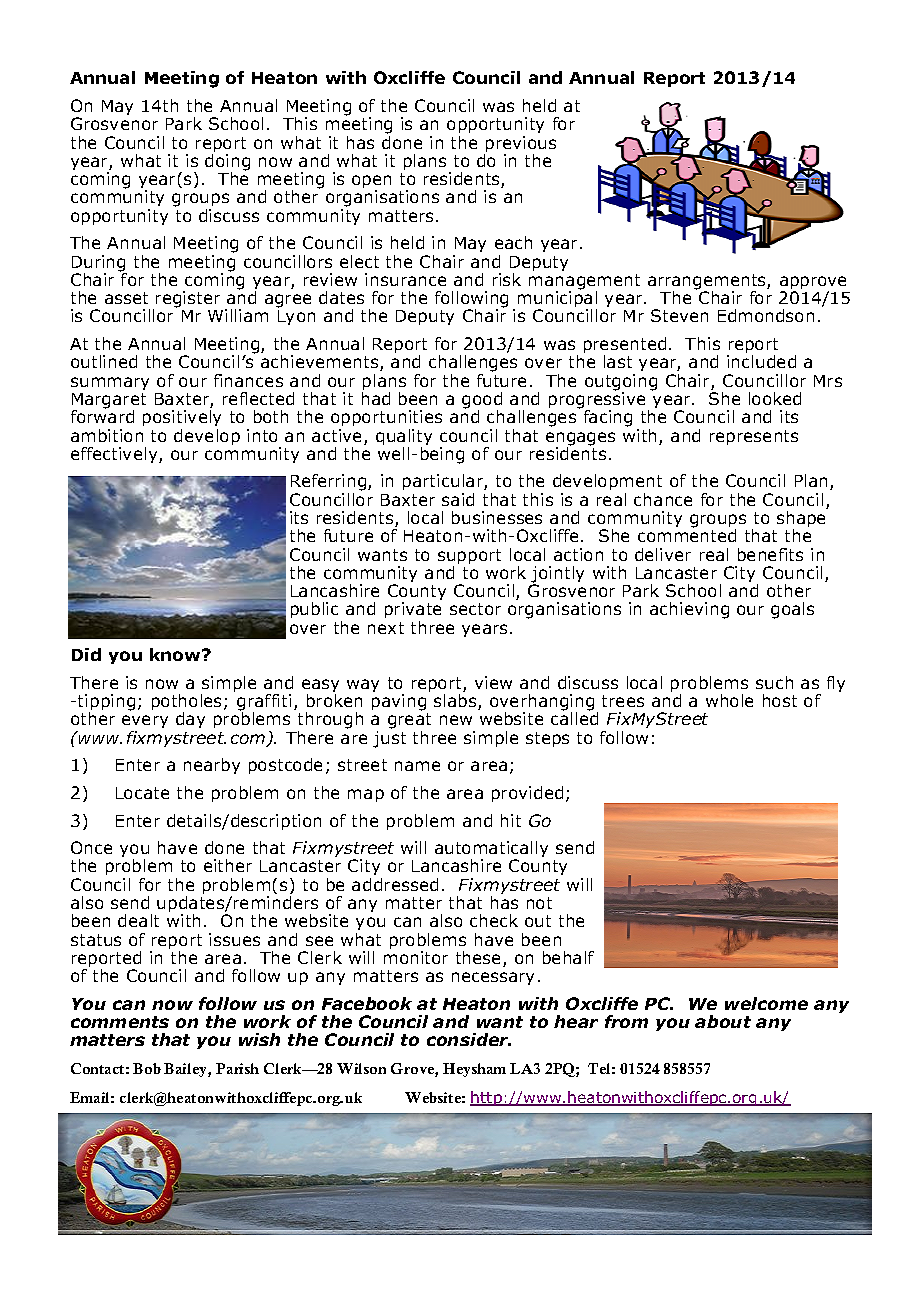 The height and width of the image is (1308, 924). I want to click on Grove, so click(413, 1070).
